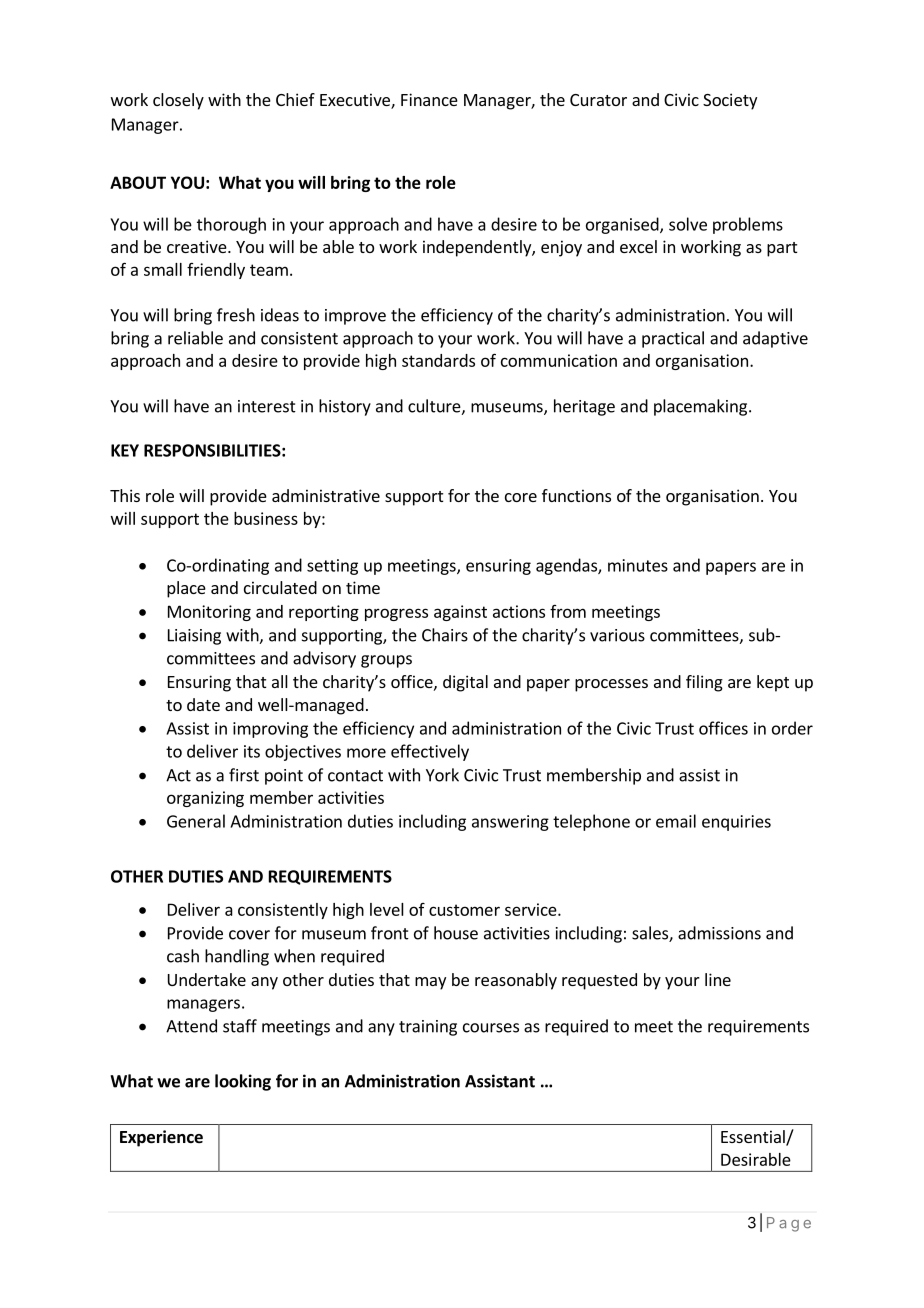 This document has width=924, height=1308. I want to click on closely, so click(178, 101).
